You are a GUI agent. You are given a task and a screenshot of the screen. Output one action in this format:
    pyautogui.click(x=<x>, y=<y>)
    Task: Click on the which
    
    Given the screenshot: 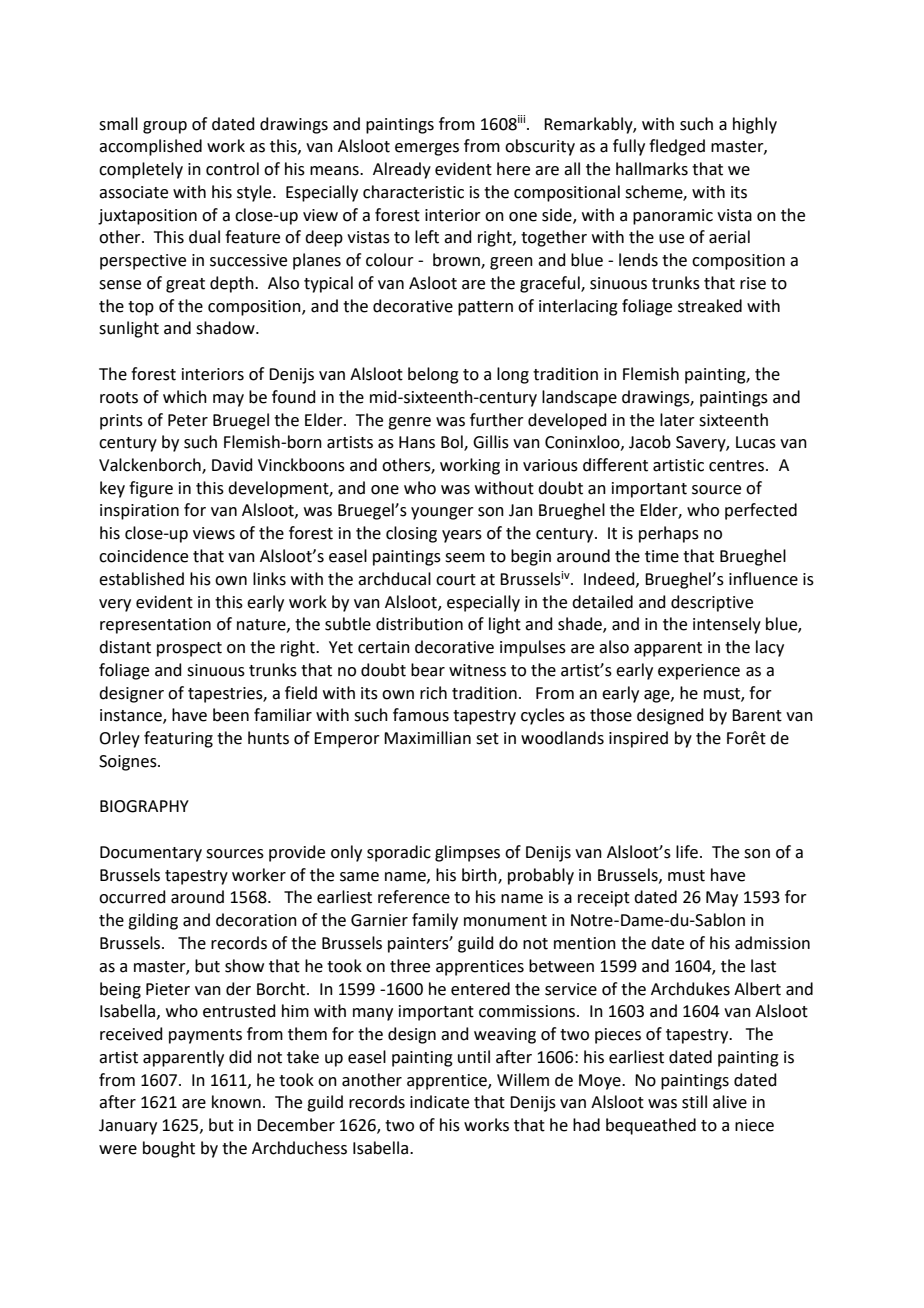 What is the action you would take?
    pyautogui.click(x=185, y=397)
